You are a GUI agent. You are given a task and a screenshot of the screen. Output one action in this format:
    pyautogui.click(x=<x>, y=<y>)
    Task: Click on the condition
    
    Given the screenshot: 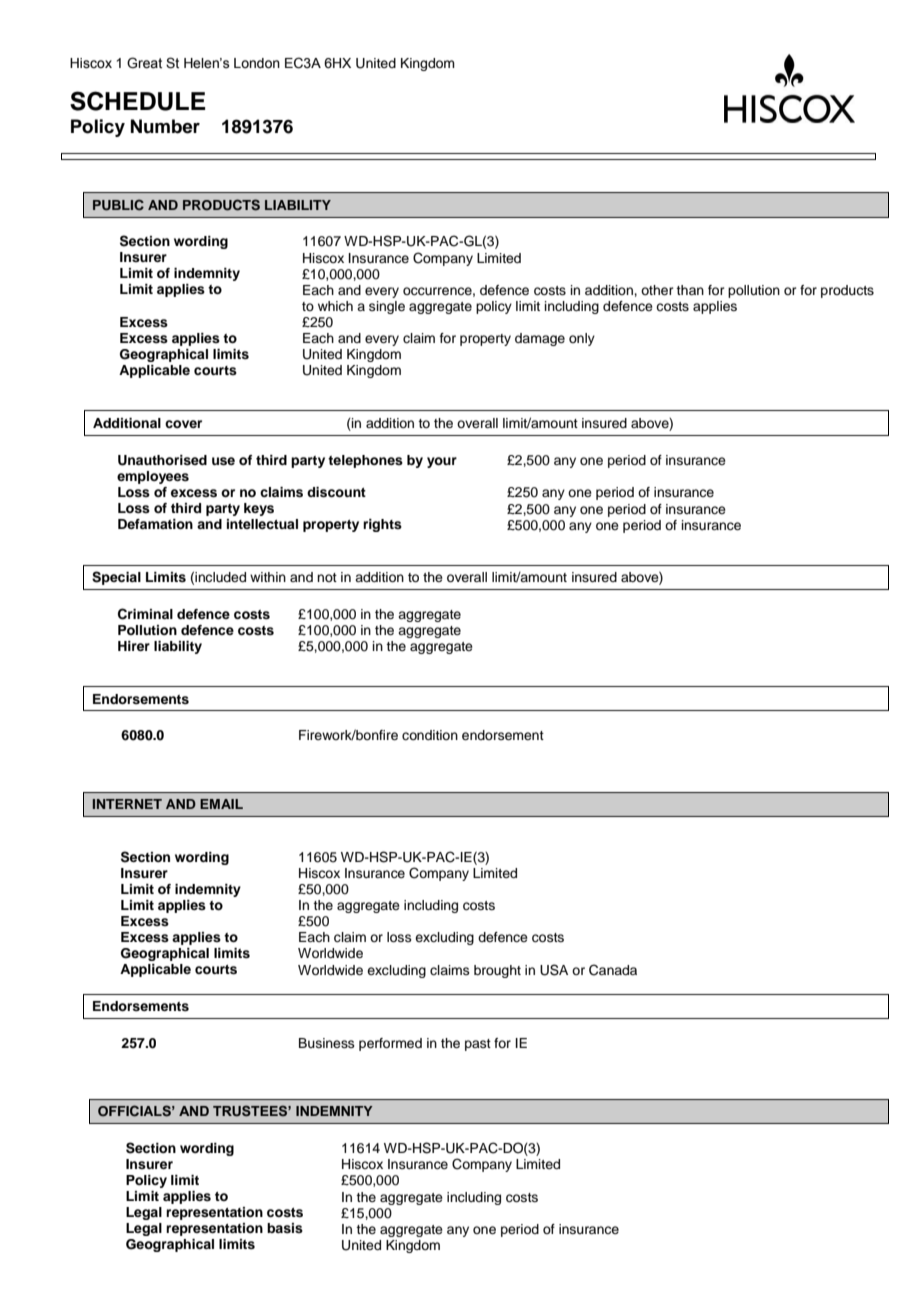 What is the action you would take?
    pyautogui.click(x=430, y=735)
